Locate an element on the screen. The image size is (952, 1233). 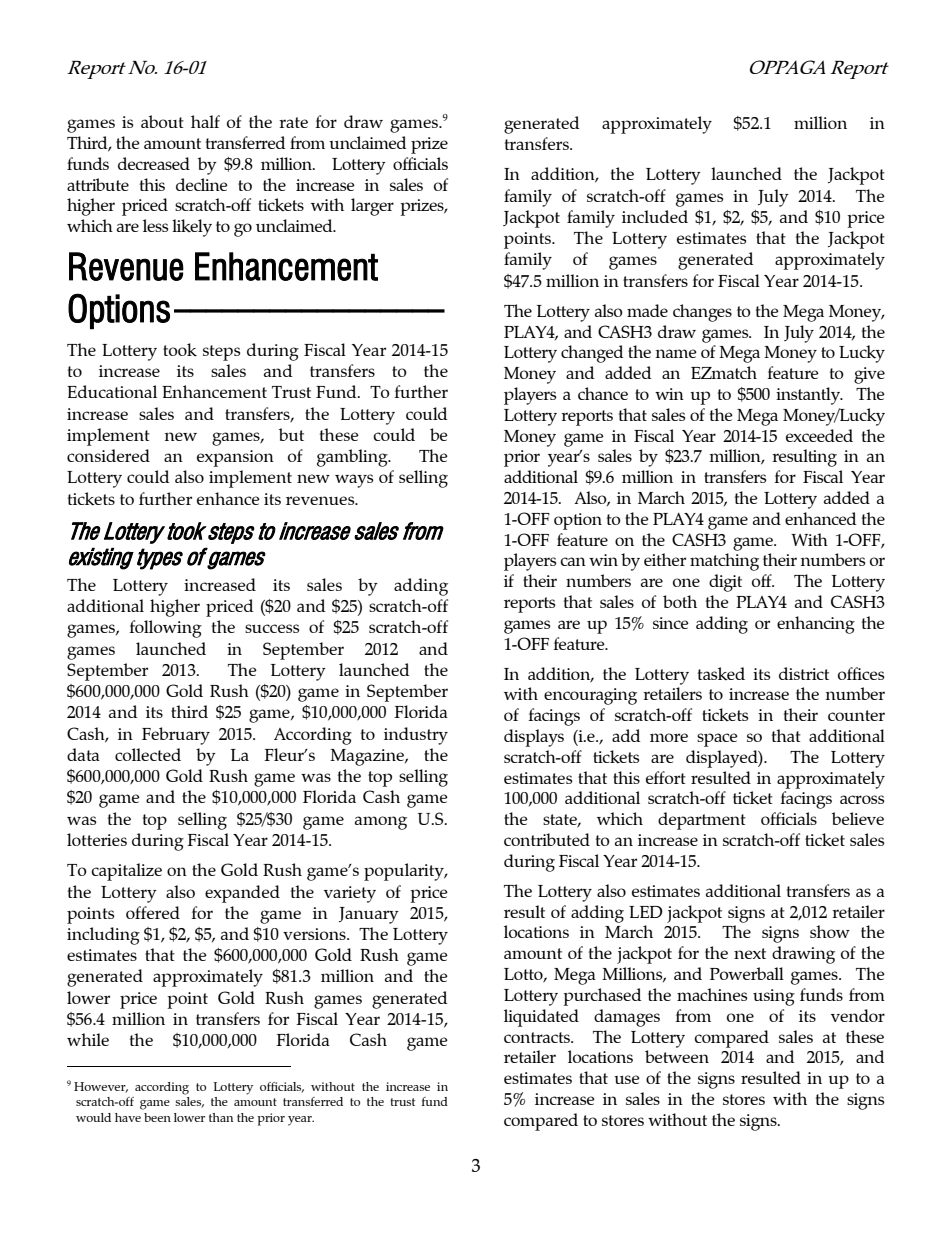
contracts is located at coordinates (538, 1037).
